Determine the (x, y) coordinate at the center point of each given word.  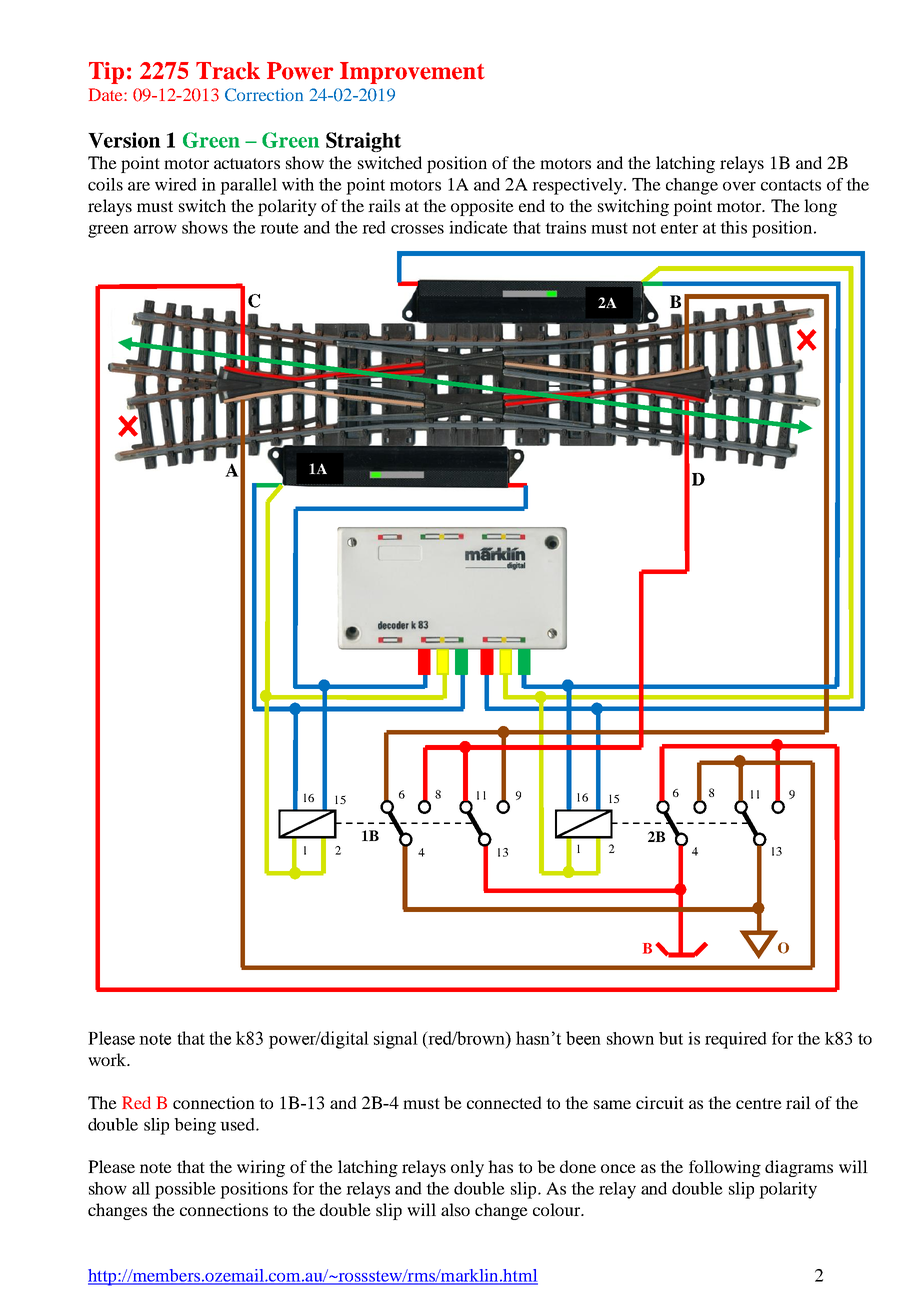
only (467, 1168)
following (725, 1168)
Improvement (412, 73)
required (736, 1040)
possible (185, 1190)
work (108, 1059)
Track (228, 71)
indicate (478, 227)
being (195, 1126)
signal (396, 1040)
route (279, 228)
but (671, 1038)
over (739, 186)
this (733, 227)
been (583, 1038)
